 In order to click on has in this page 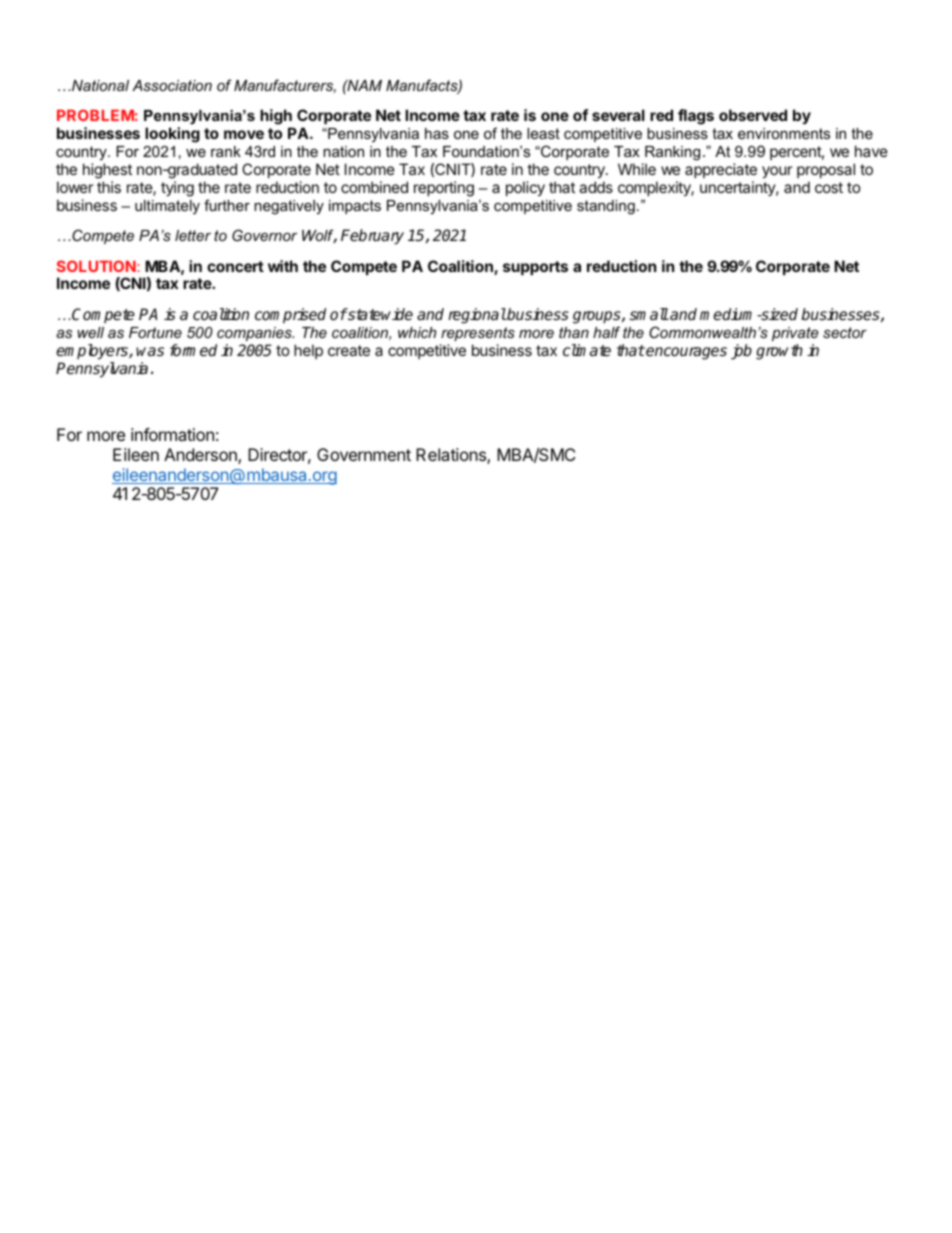, I will do `click(437, 133)`.
